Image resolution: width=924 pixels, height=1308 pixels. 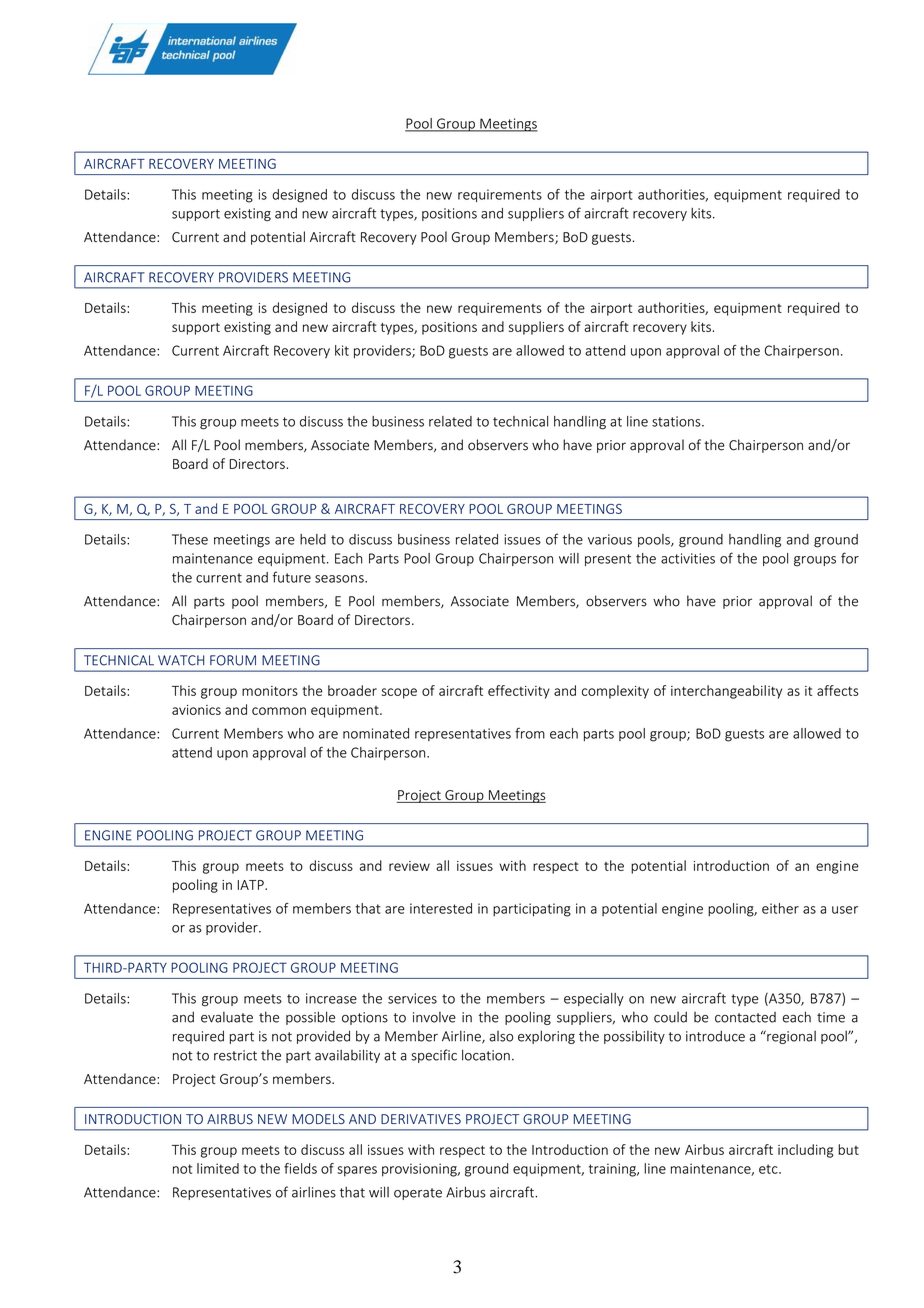 I want to click on fields, so click(x=300, y=1168).
